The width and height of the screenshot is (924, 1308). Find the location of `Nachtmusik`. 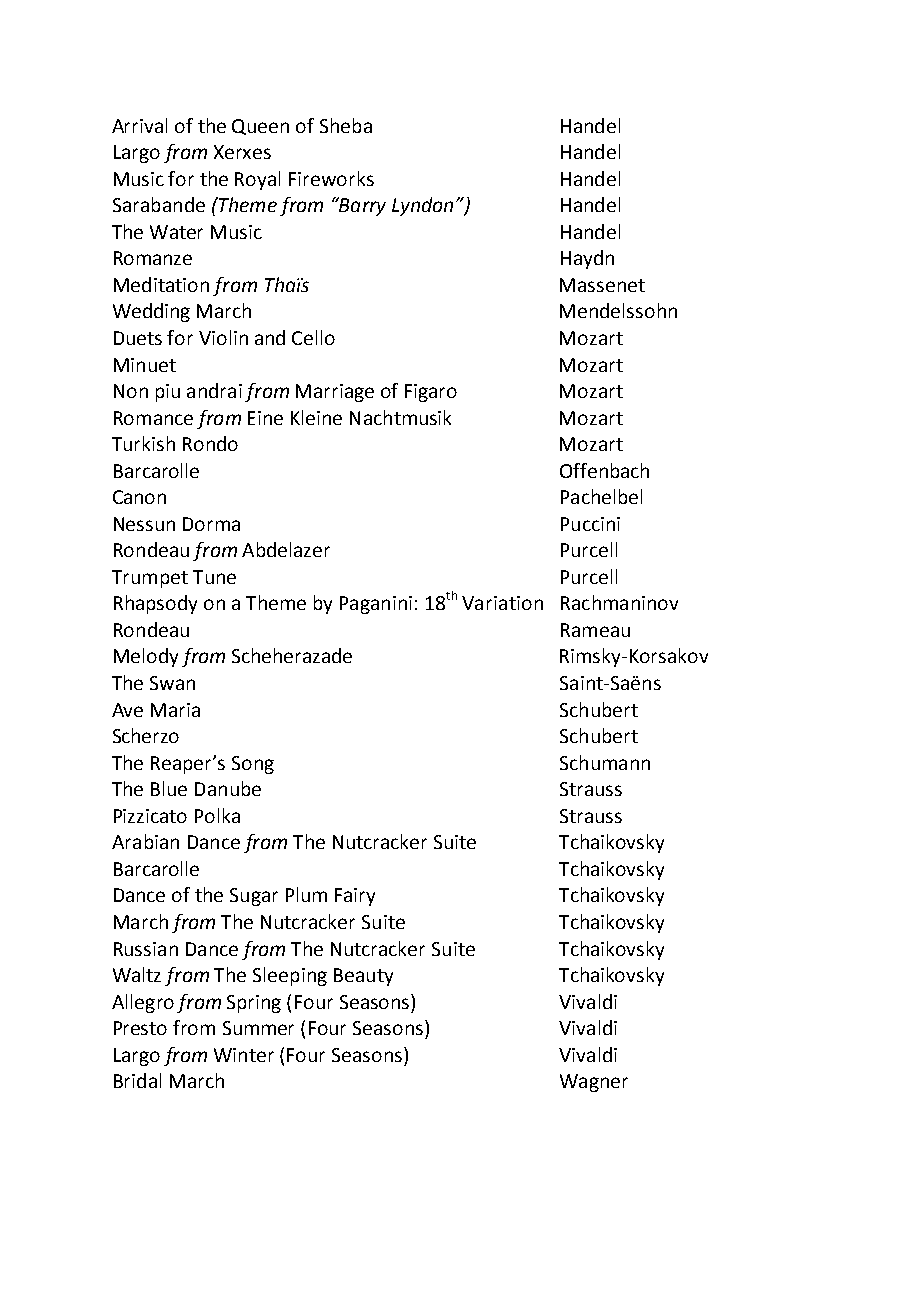

Nachtmusik is located at coordinates (400, 417).
